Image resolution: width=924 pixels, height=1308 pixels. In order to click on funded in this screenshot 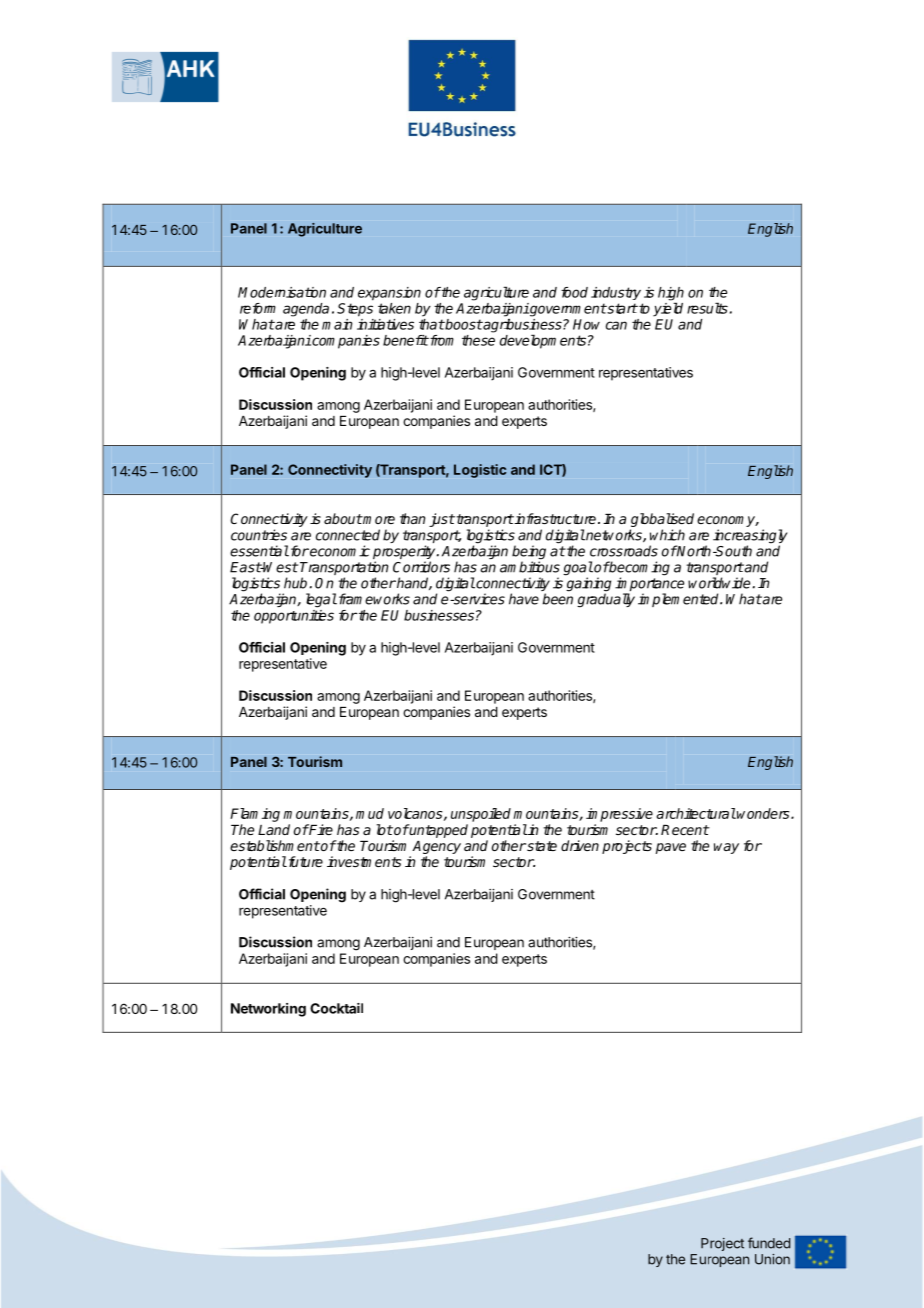, I will do `click(769, 1243)`.
